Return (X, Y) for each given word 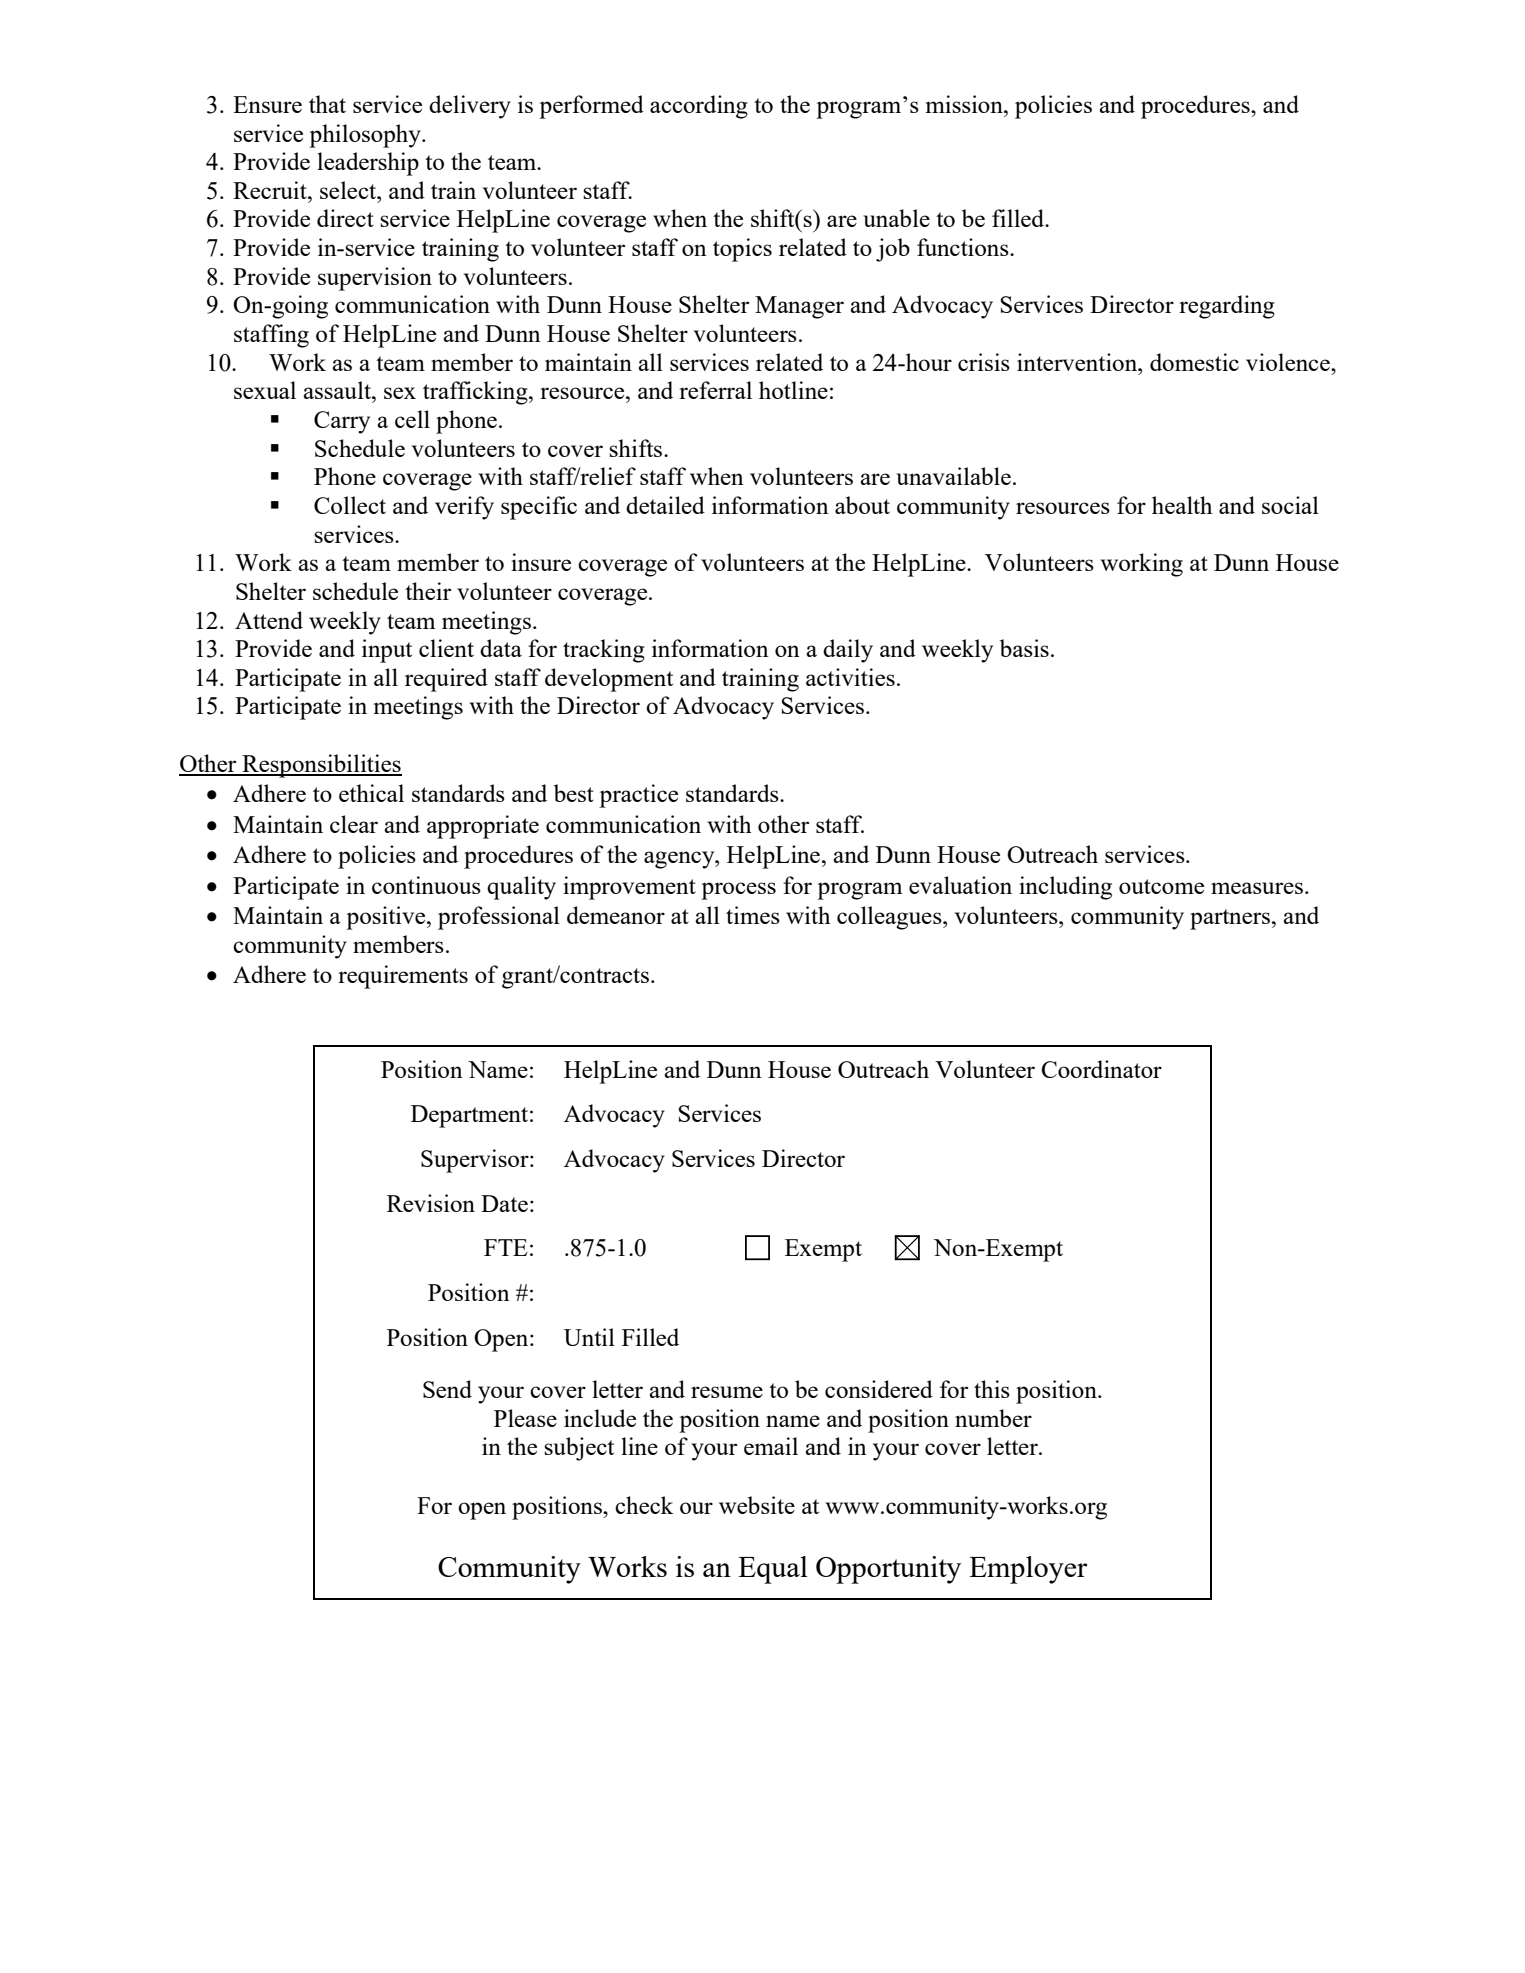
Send (447, 1389)
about (862, 505)
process (738, 891)
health (1182, 505)
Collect (350, 505)
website (757, 1505)
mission (965, 104)
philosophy (366, 136)
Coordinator (1101, 1069)
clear (354, 824)
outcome (1161, 886)
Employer (1028, 1570)
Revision (431, 1203)
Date (504, 1203)
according (699, 107)
